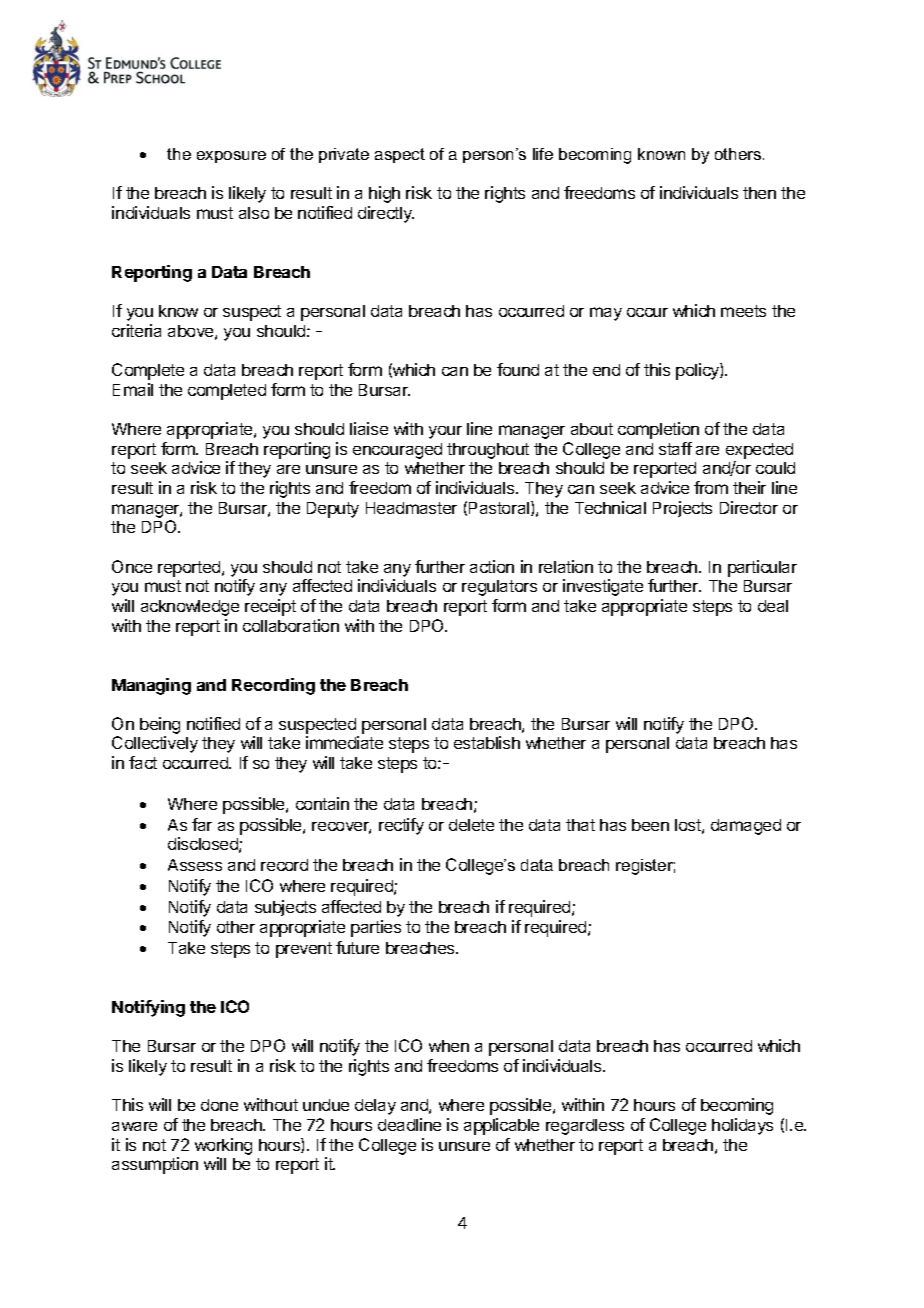  Describe the element at coordinates (231, 157) in the screenshot. I see `exposure` at that location.
